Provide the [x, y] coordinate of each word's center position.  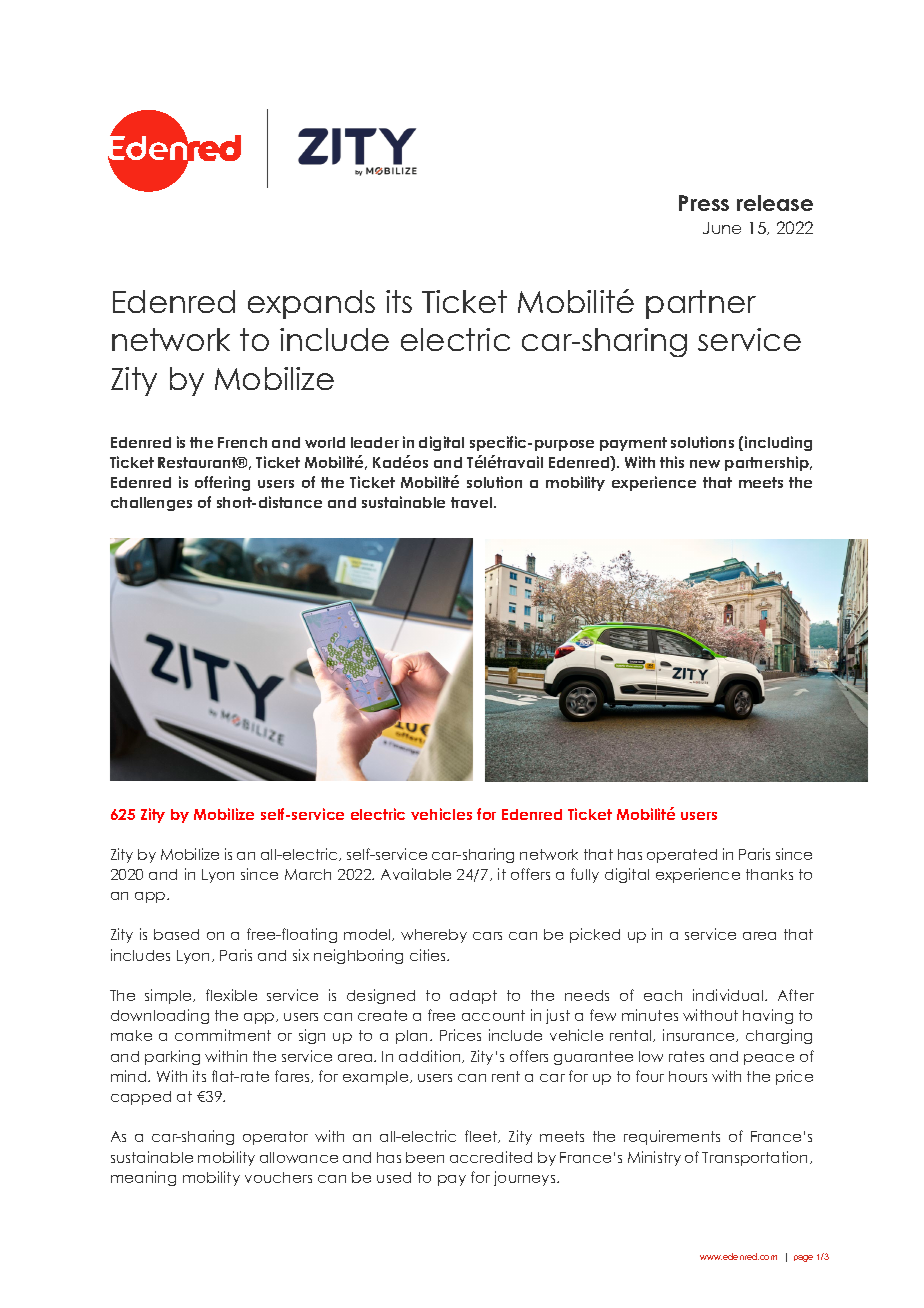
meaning [143, 1178]
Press [704, 203]
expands [311, 304]
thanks [769, 874]
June [722, 228]
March [308, 874]
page [803, 1258]
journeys [526, 1178]
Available [416, 874]
